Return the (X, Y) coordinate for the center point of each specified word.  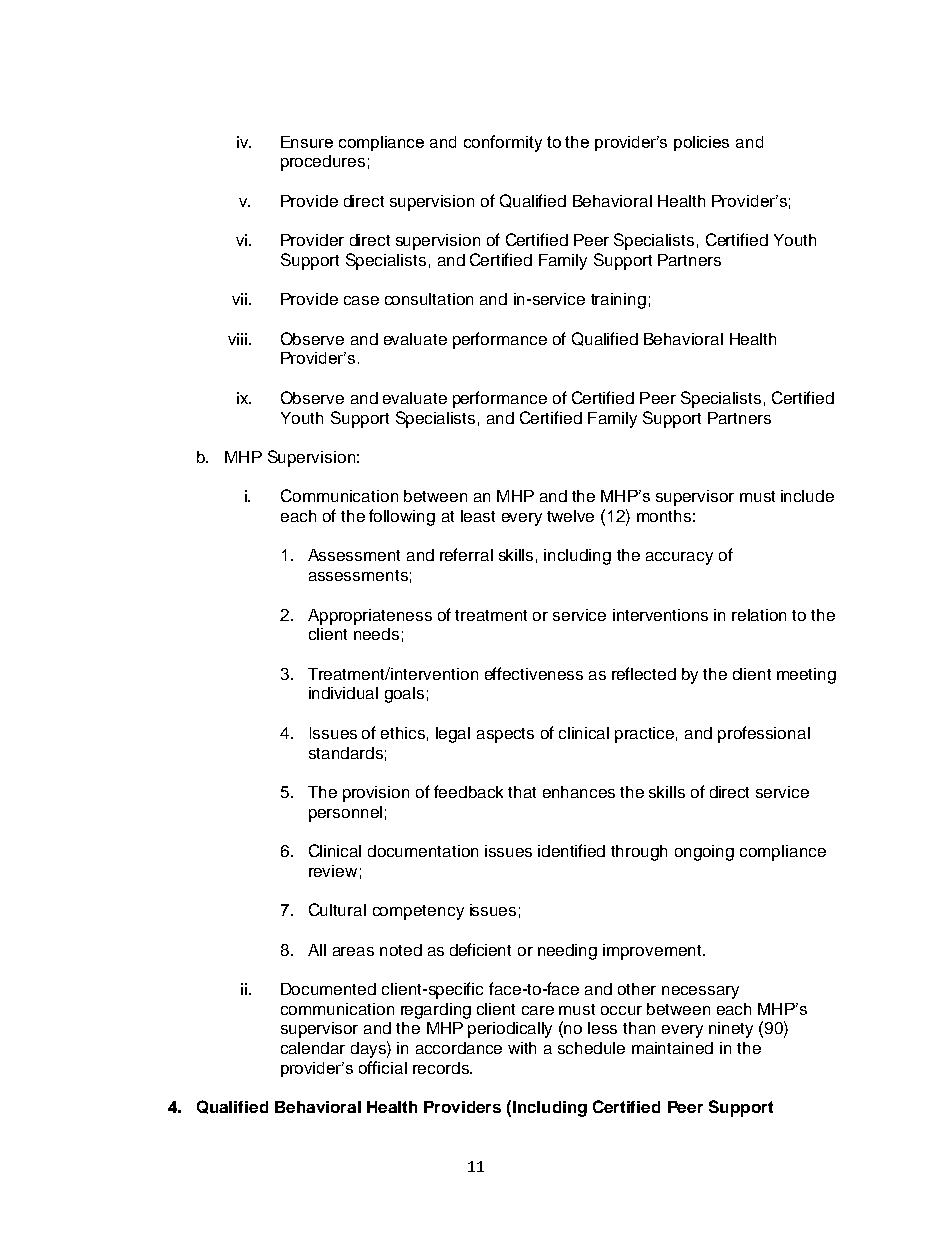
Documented (328, 989)
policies (701, 143)
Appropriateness (370, 617)
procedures (323, 163)
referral (466, 554)
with (522, 1048)
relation (759, 615)
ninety (731, 1030)
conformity (503, 143)
